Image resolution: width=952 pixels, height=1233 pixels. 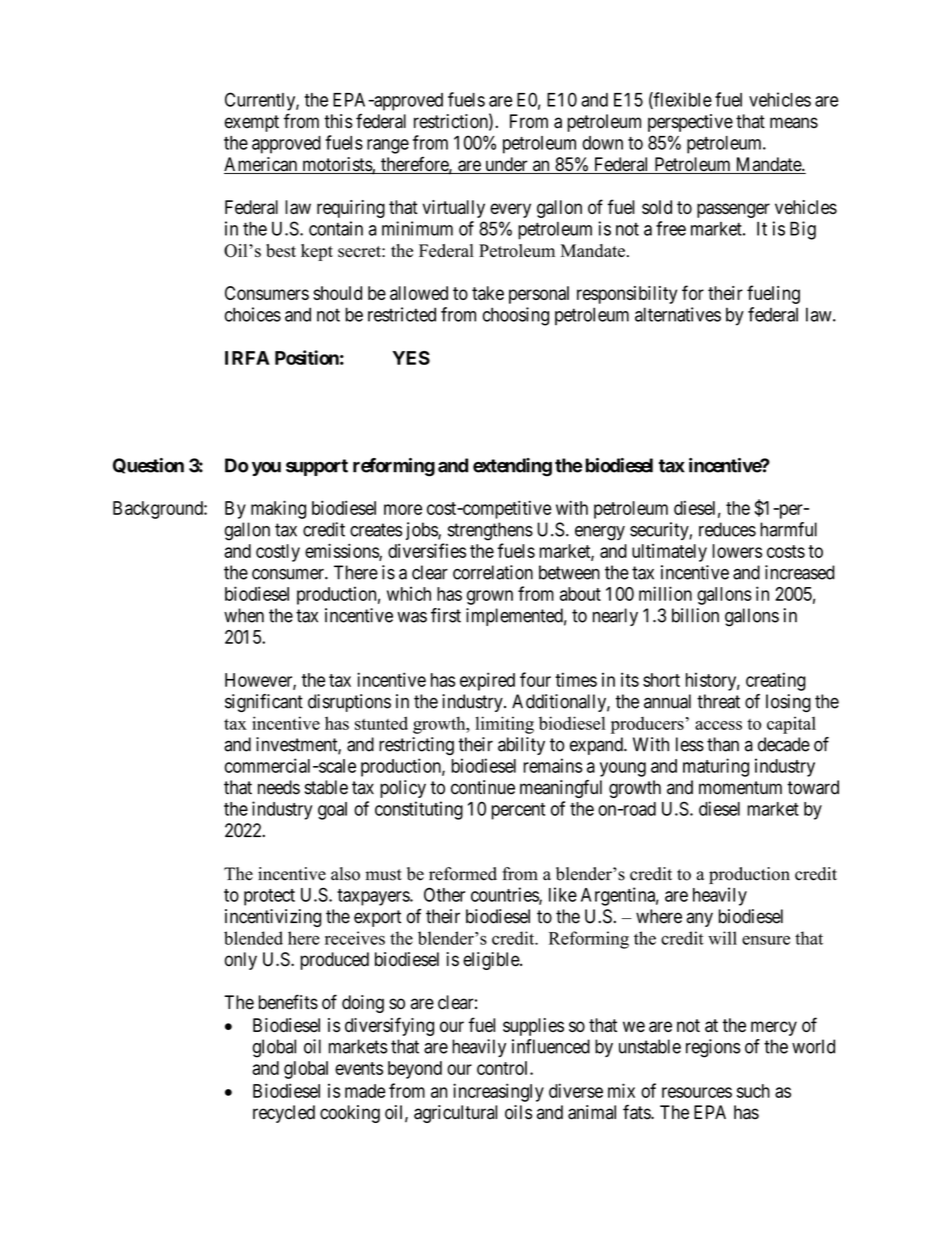 I want to click on continue, so click(x=483, y=787).
